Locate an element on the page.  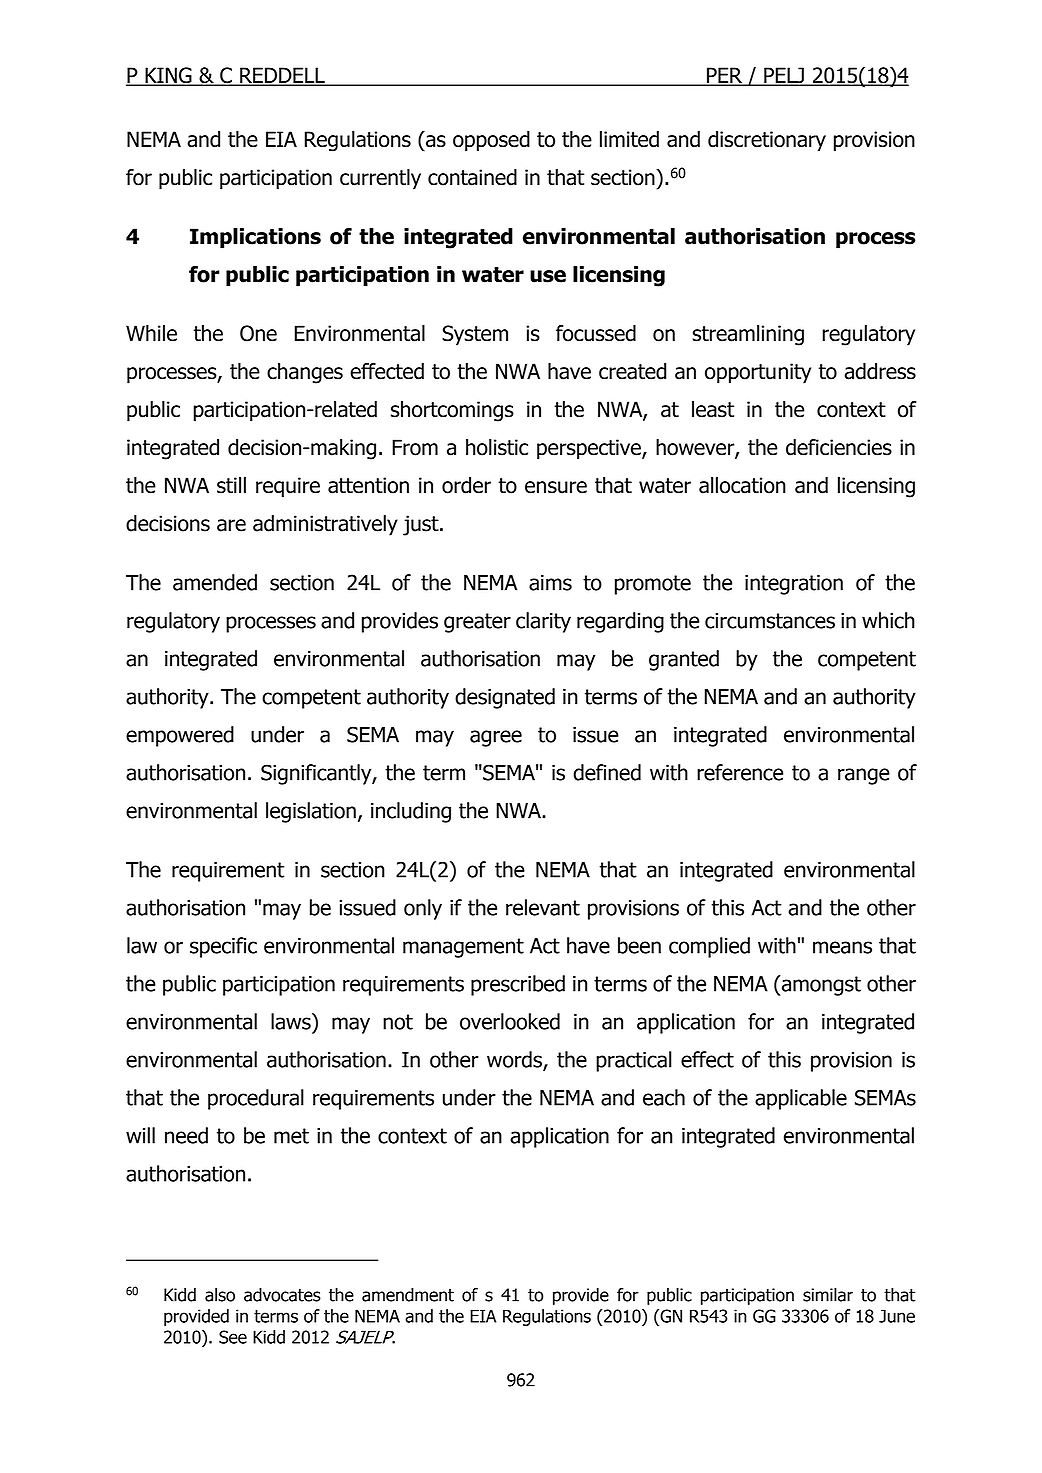
amendment is located at coordinates (408, 1295).
